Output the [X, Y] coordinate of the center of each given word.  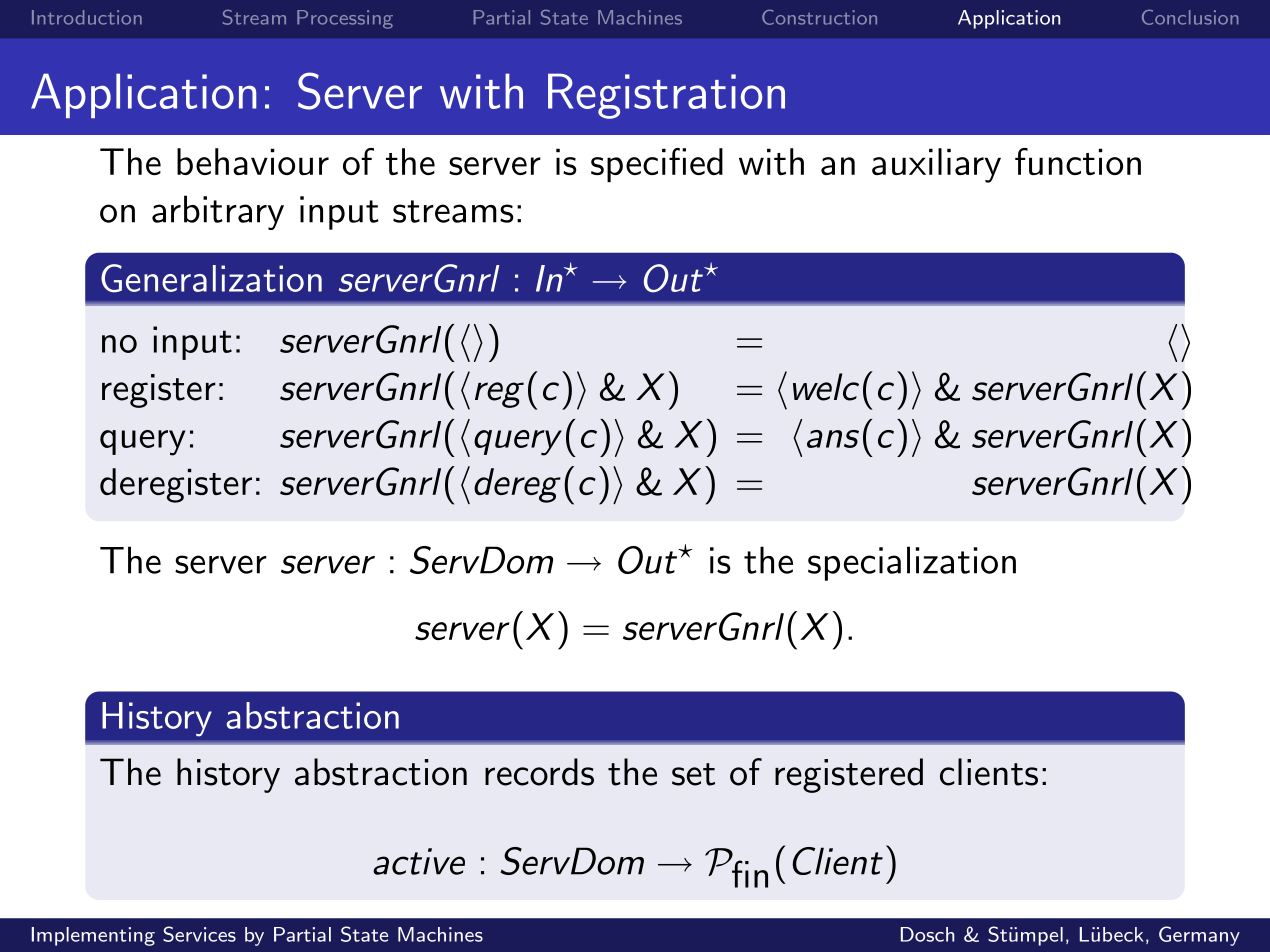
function [1078, 161]
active [419, 861]
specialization [912, 563]
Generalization [211, 278]
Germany [1199, 936]
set [693, 774]
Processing [345, 19]
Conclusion [1190, 17]
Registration [666, 96]
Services [199, 934]
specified [657, 165]
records [539, 772]
